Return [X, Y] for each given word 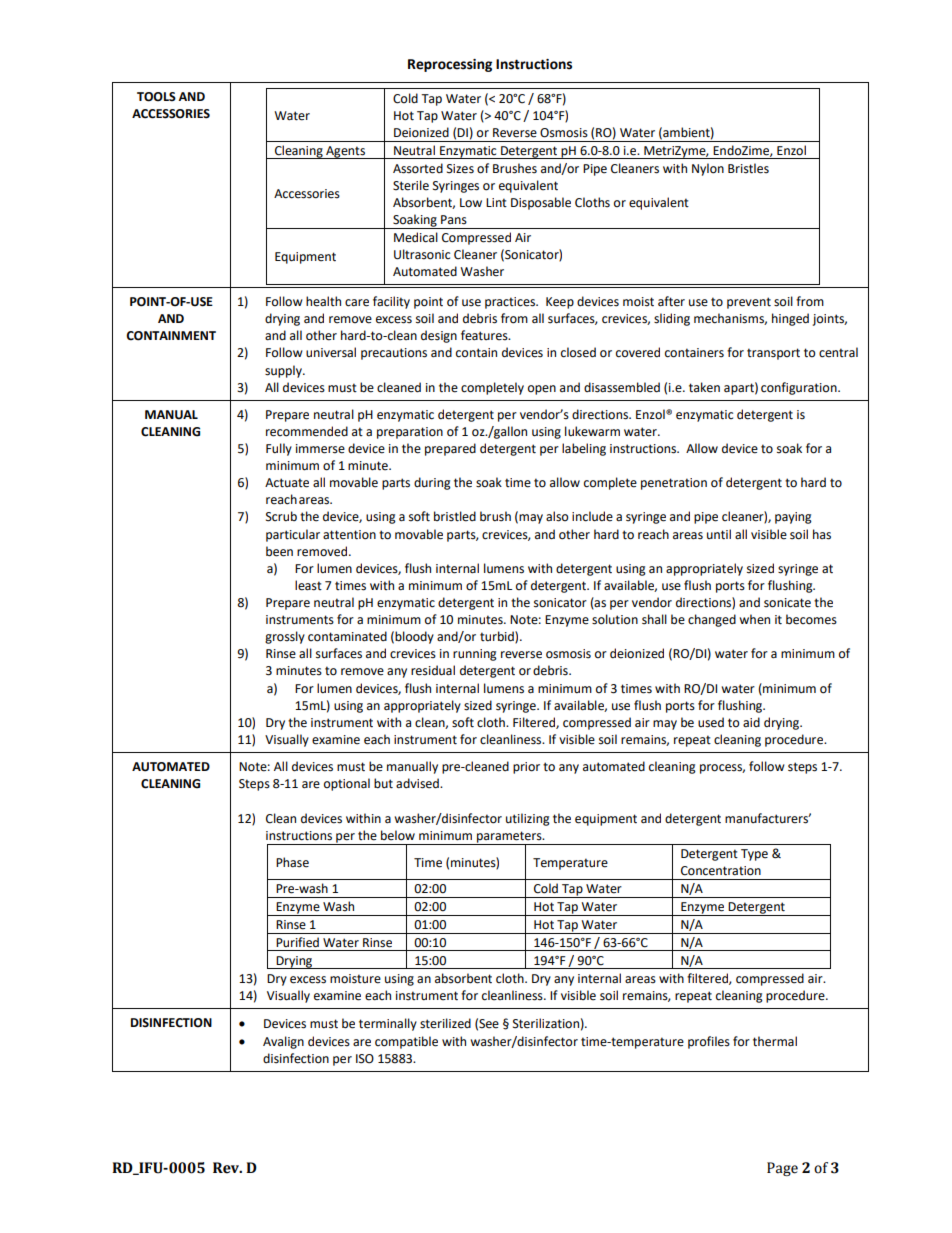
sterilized [445, 1023]
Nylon [708, 169]
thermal [775, 1041]
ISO [365, 1059]
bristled [455, 516]
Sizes [460, 169]
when [754, 619]
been [279, 551]
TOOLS [156, 97]
